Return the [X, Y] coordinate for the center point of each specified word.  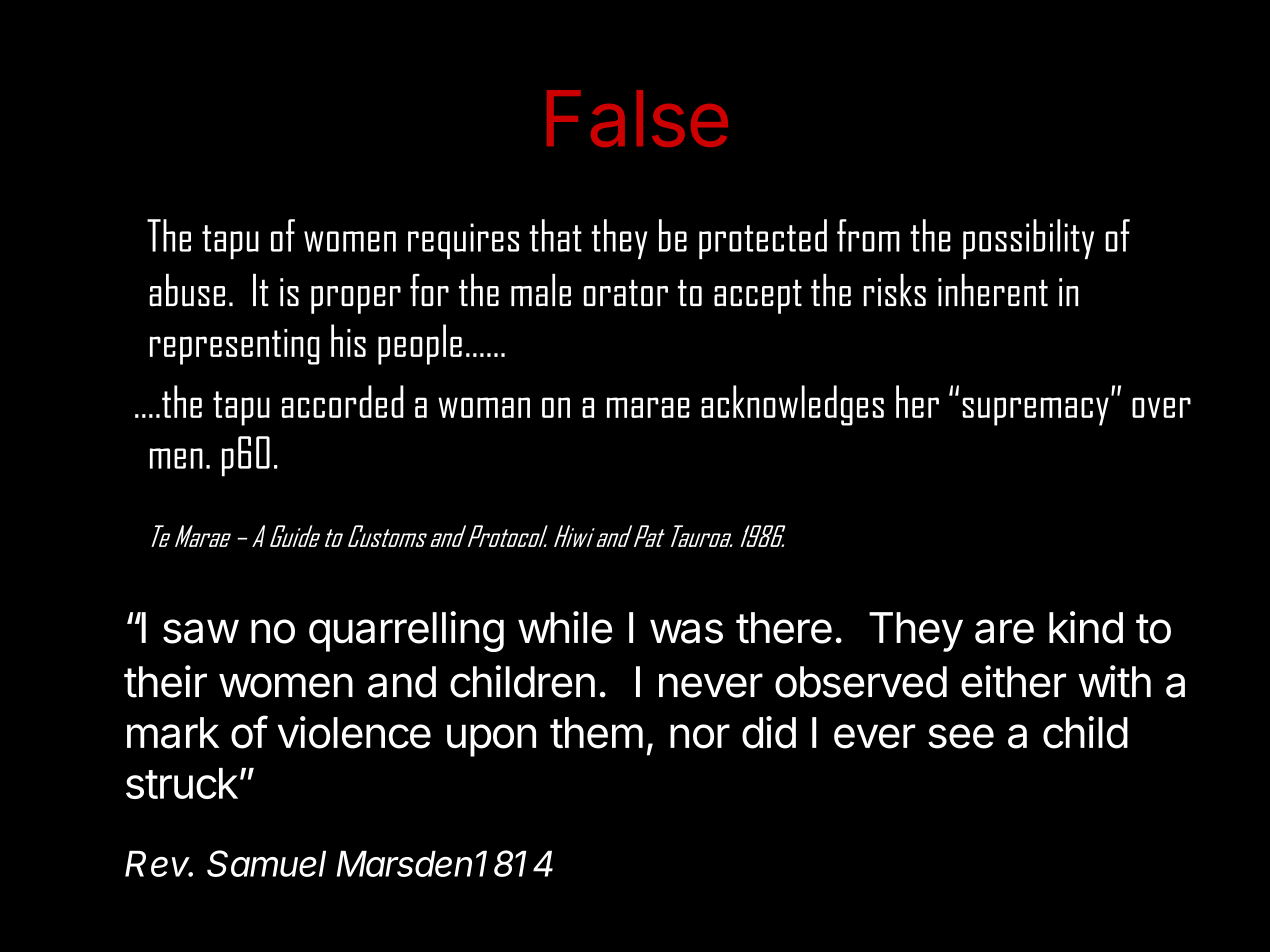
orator [626, 293]
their [165, 681]
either [1013, 681]
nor [700, 736]
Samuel [266, 863]
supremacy [1035, 411]
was [686, 631]
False [637, 118]
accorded [343, 401]
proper [356, 300]
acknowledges [792, 405]
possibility [1028, 239]
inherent [993, 289]
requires [463, 241]
